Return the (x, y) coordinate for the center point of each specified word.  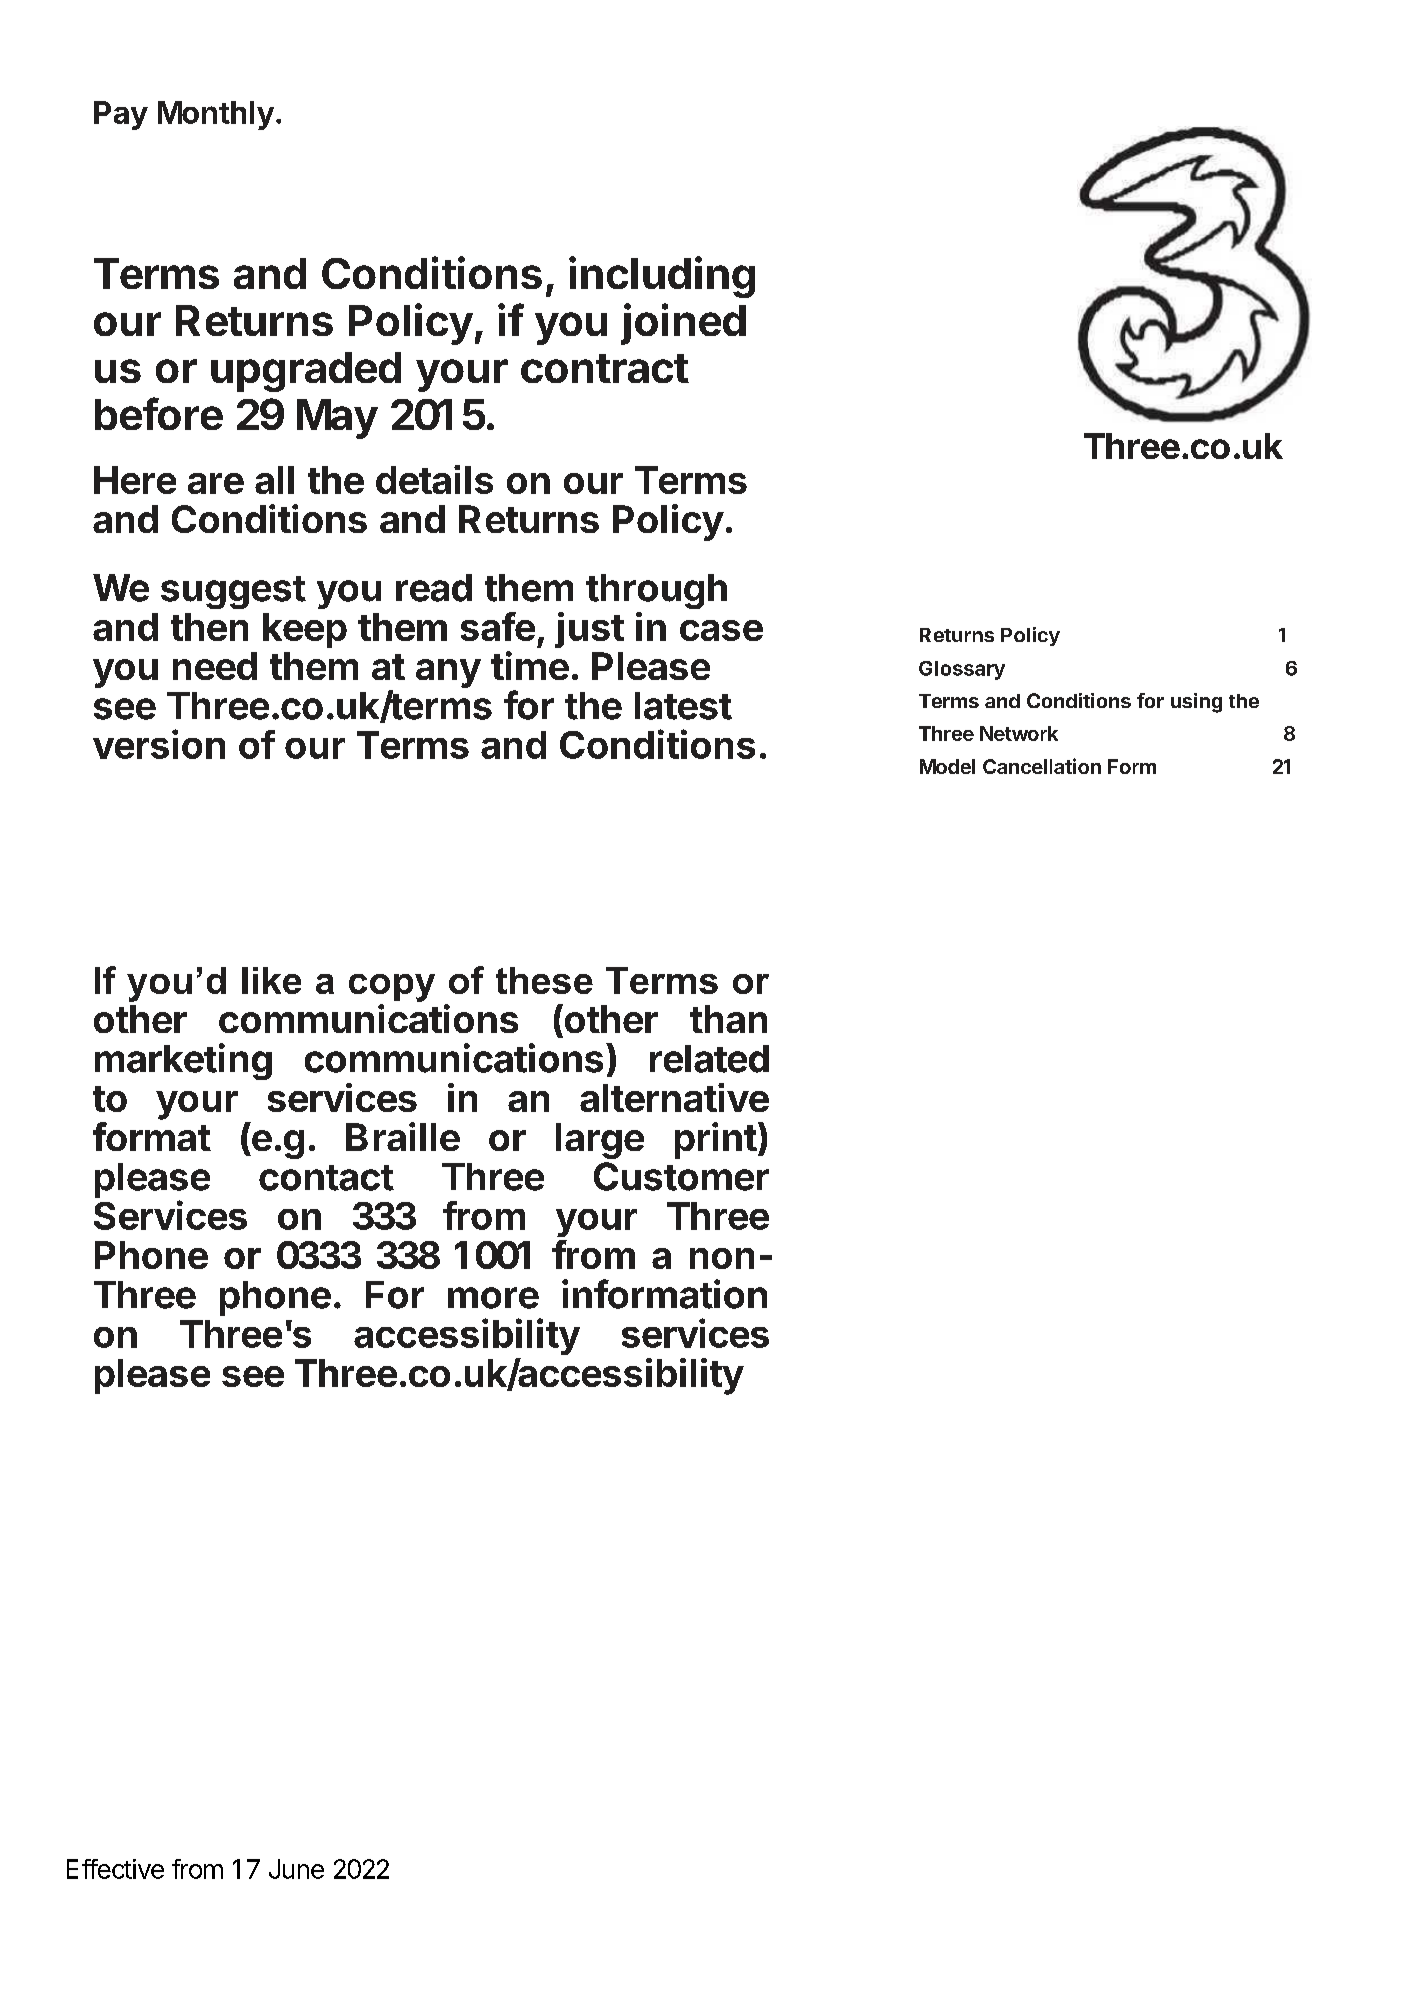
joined (683, 324)
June (296, 1869)
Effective (115, 1869)
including (662, 277)
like (271, 980)
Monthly (216, 115)
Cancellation (1042, 766)
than (728, 1019)
